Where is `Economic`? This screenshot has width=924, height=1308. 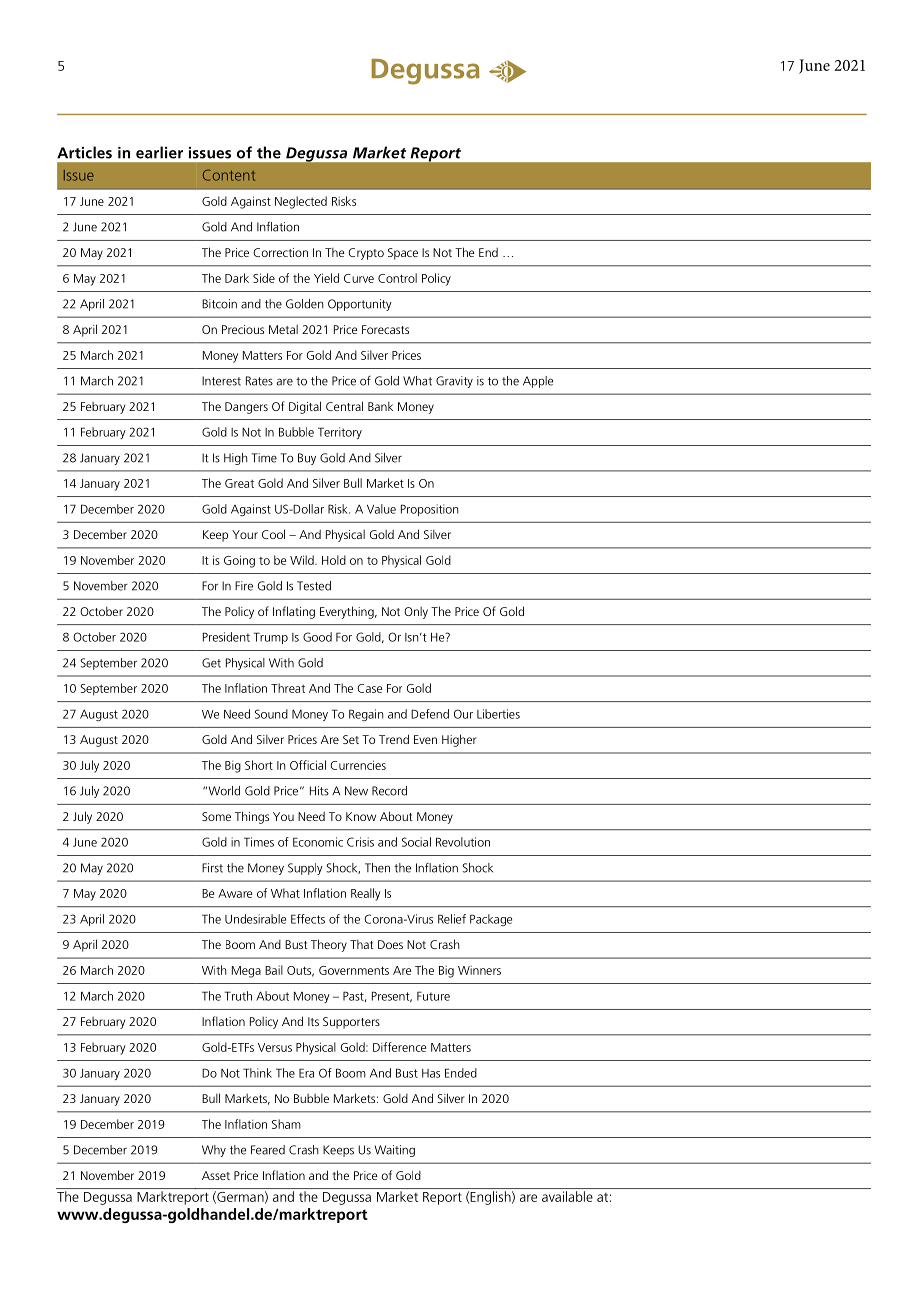 Economic is located at coordinates (318, 842).
